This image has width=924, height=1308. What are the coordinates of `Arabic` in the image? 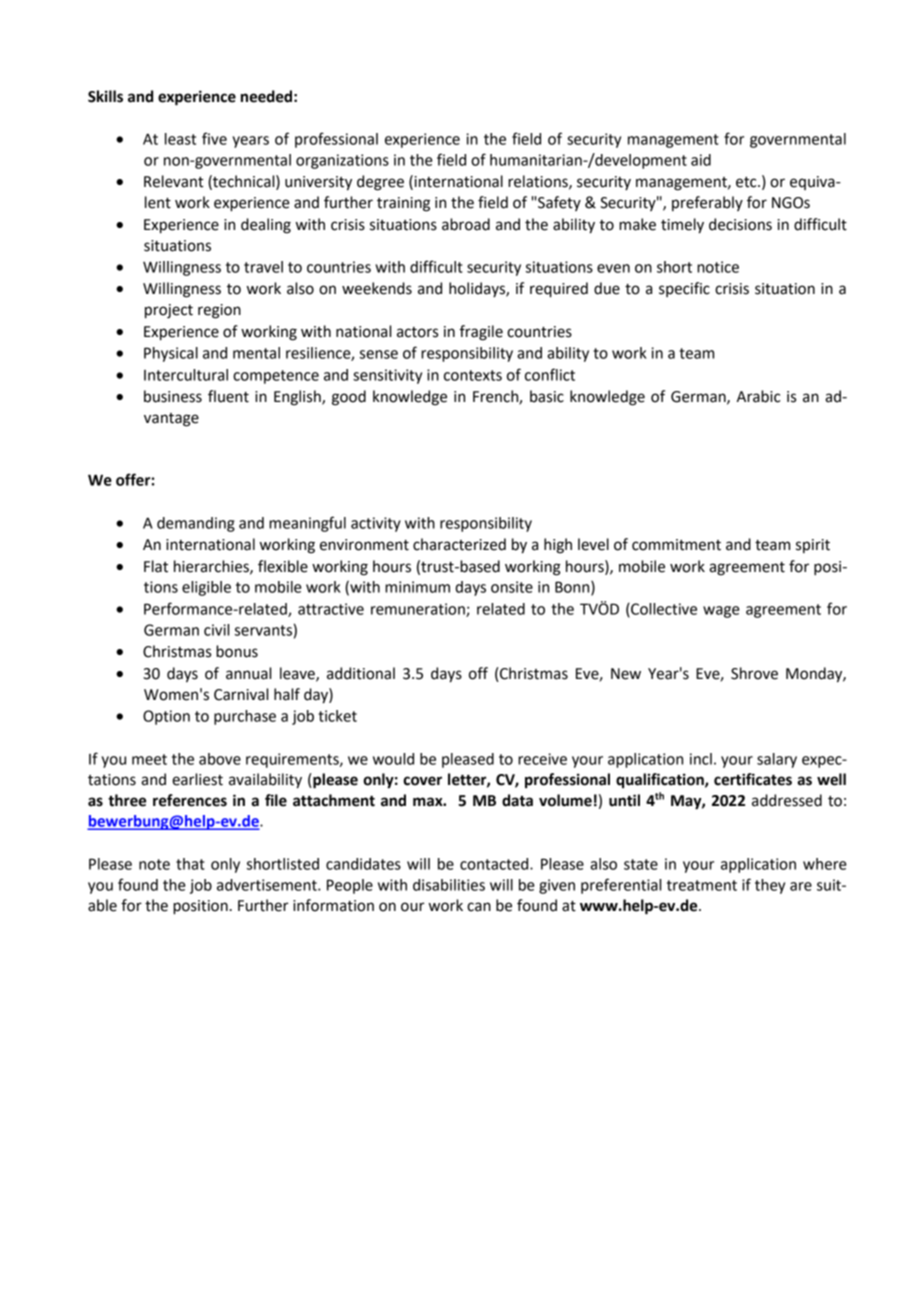 It's located at (759, 396).
